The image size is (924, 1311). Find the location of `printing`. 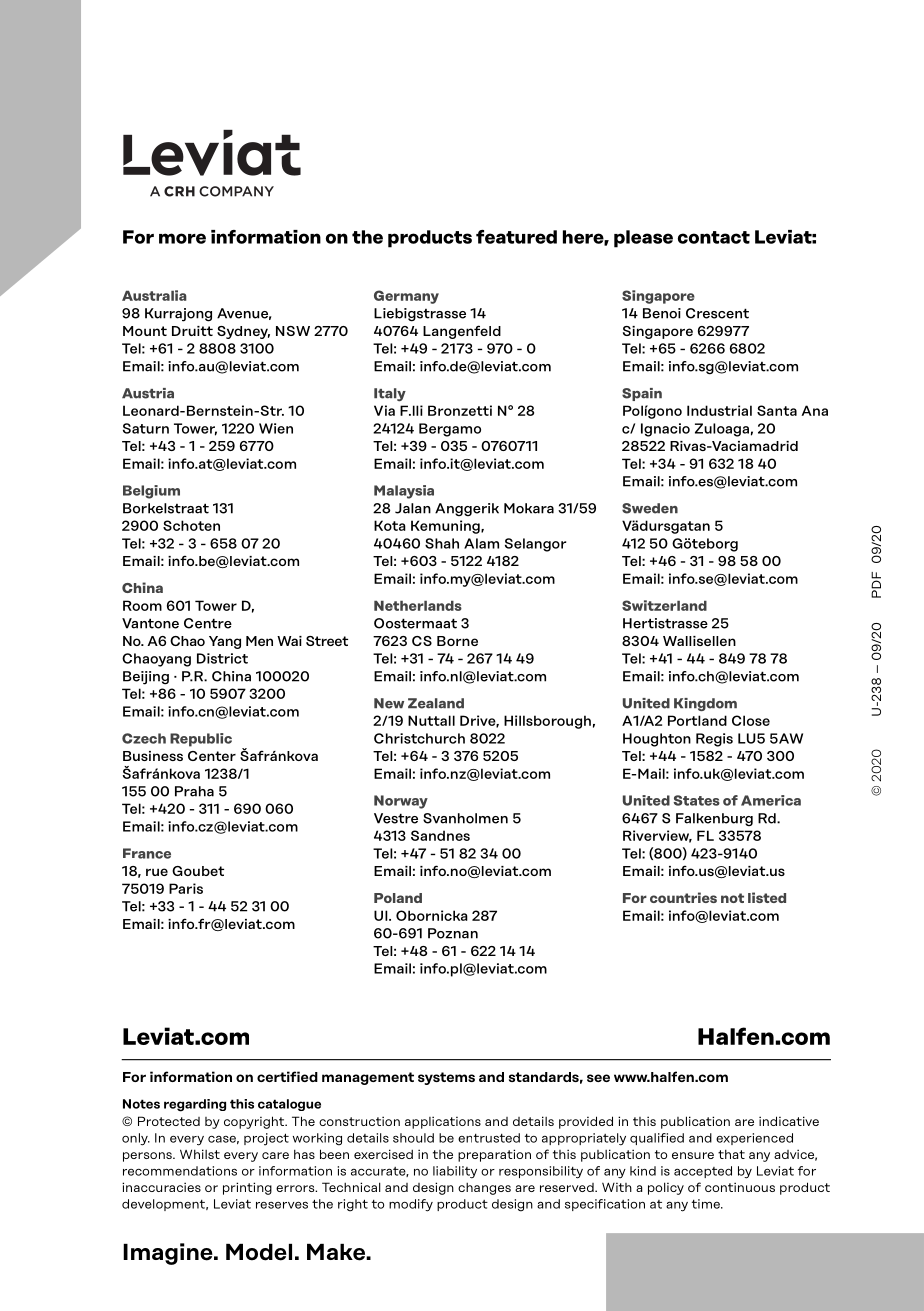

printing is located at coordinates (247, 1188).
